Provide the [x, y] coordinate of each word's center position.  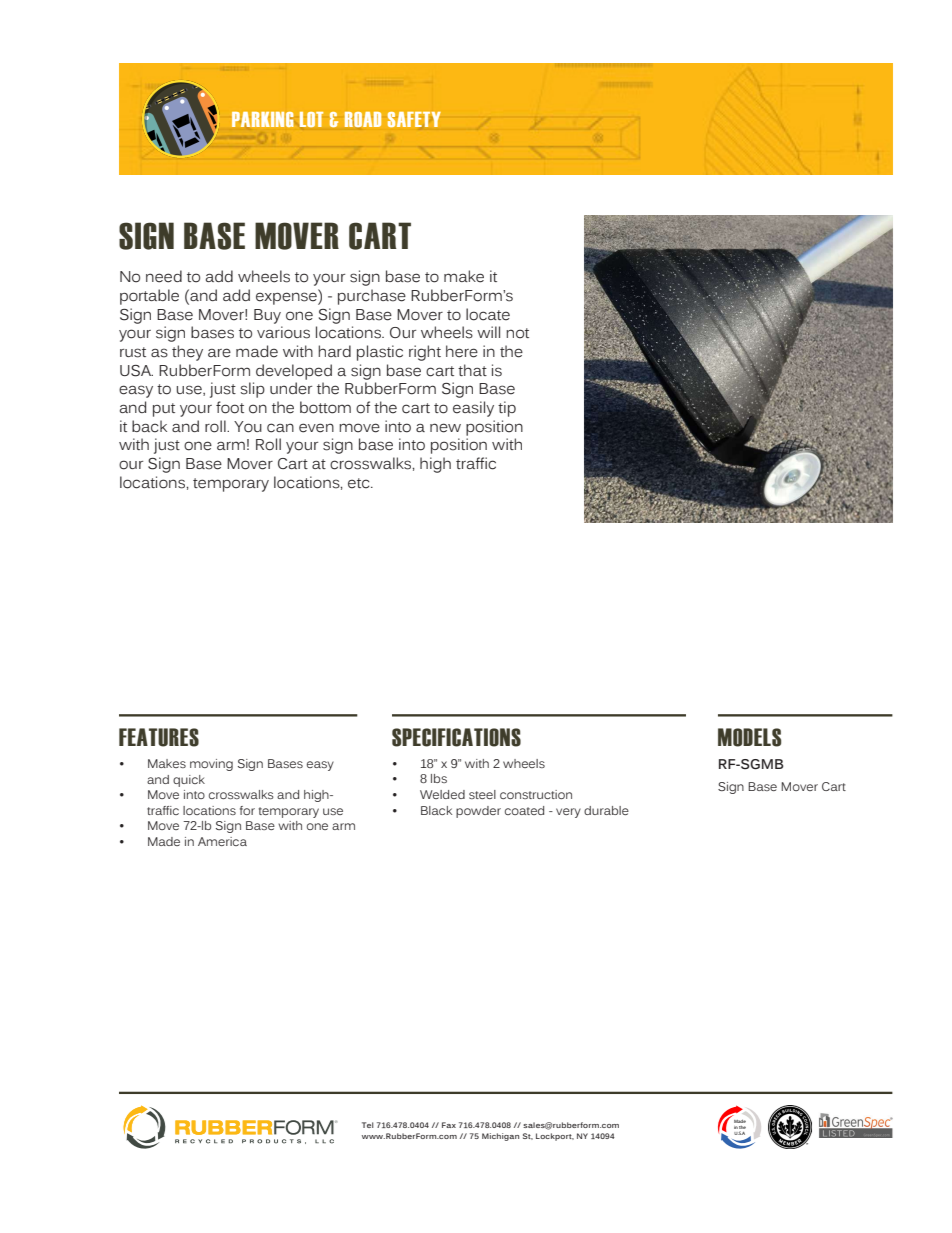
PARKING [262, 119]
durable [606, 810]
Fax [449, 1125]
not [517, 333]
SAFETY [414, 119]
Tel [368, 1125]
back [149, 426]
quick [189, 781]
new [445, 428]
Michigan [500, 1137]
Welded [442, 794]
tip [507, 409]
